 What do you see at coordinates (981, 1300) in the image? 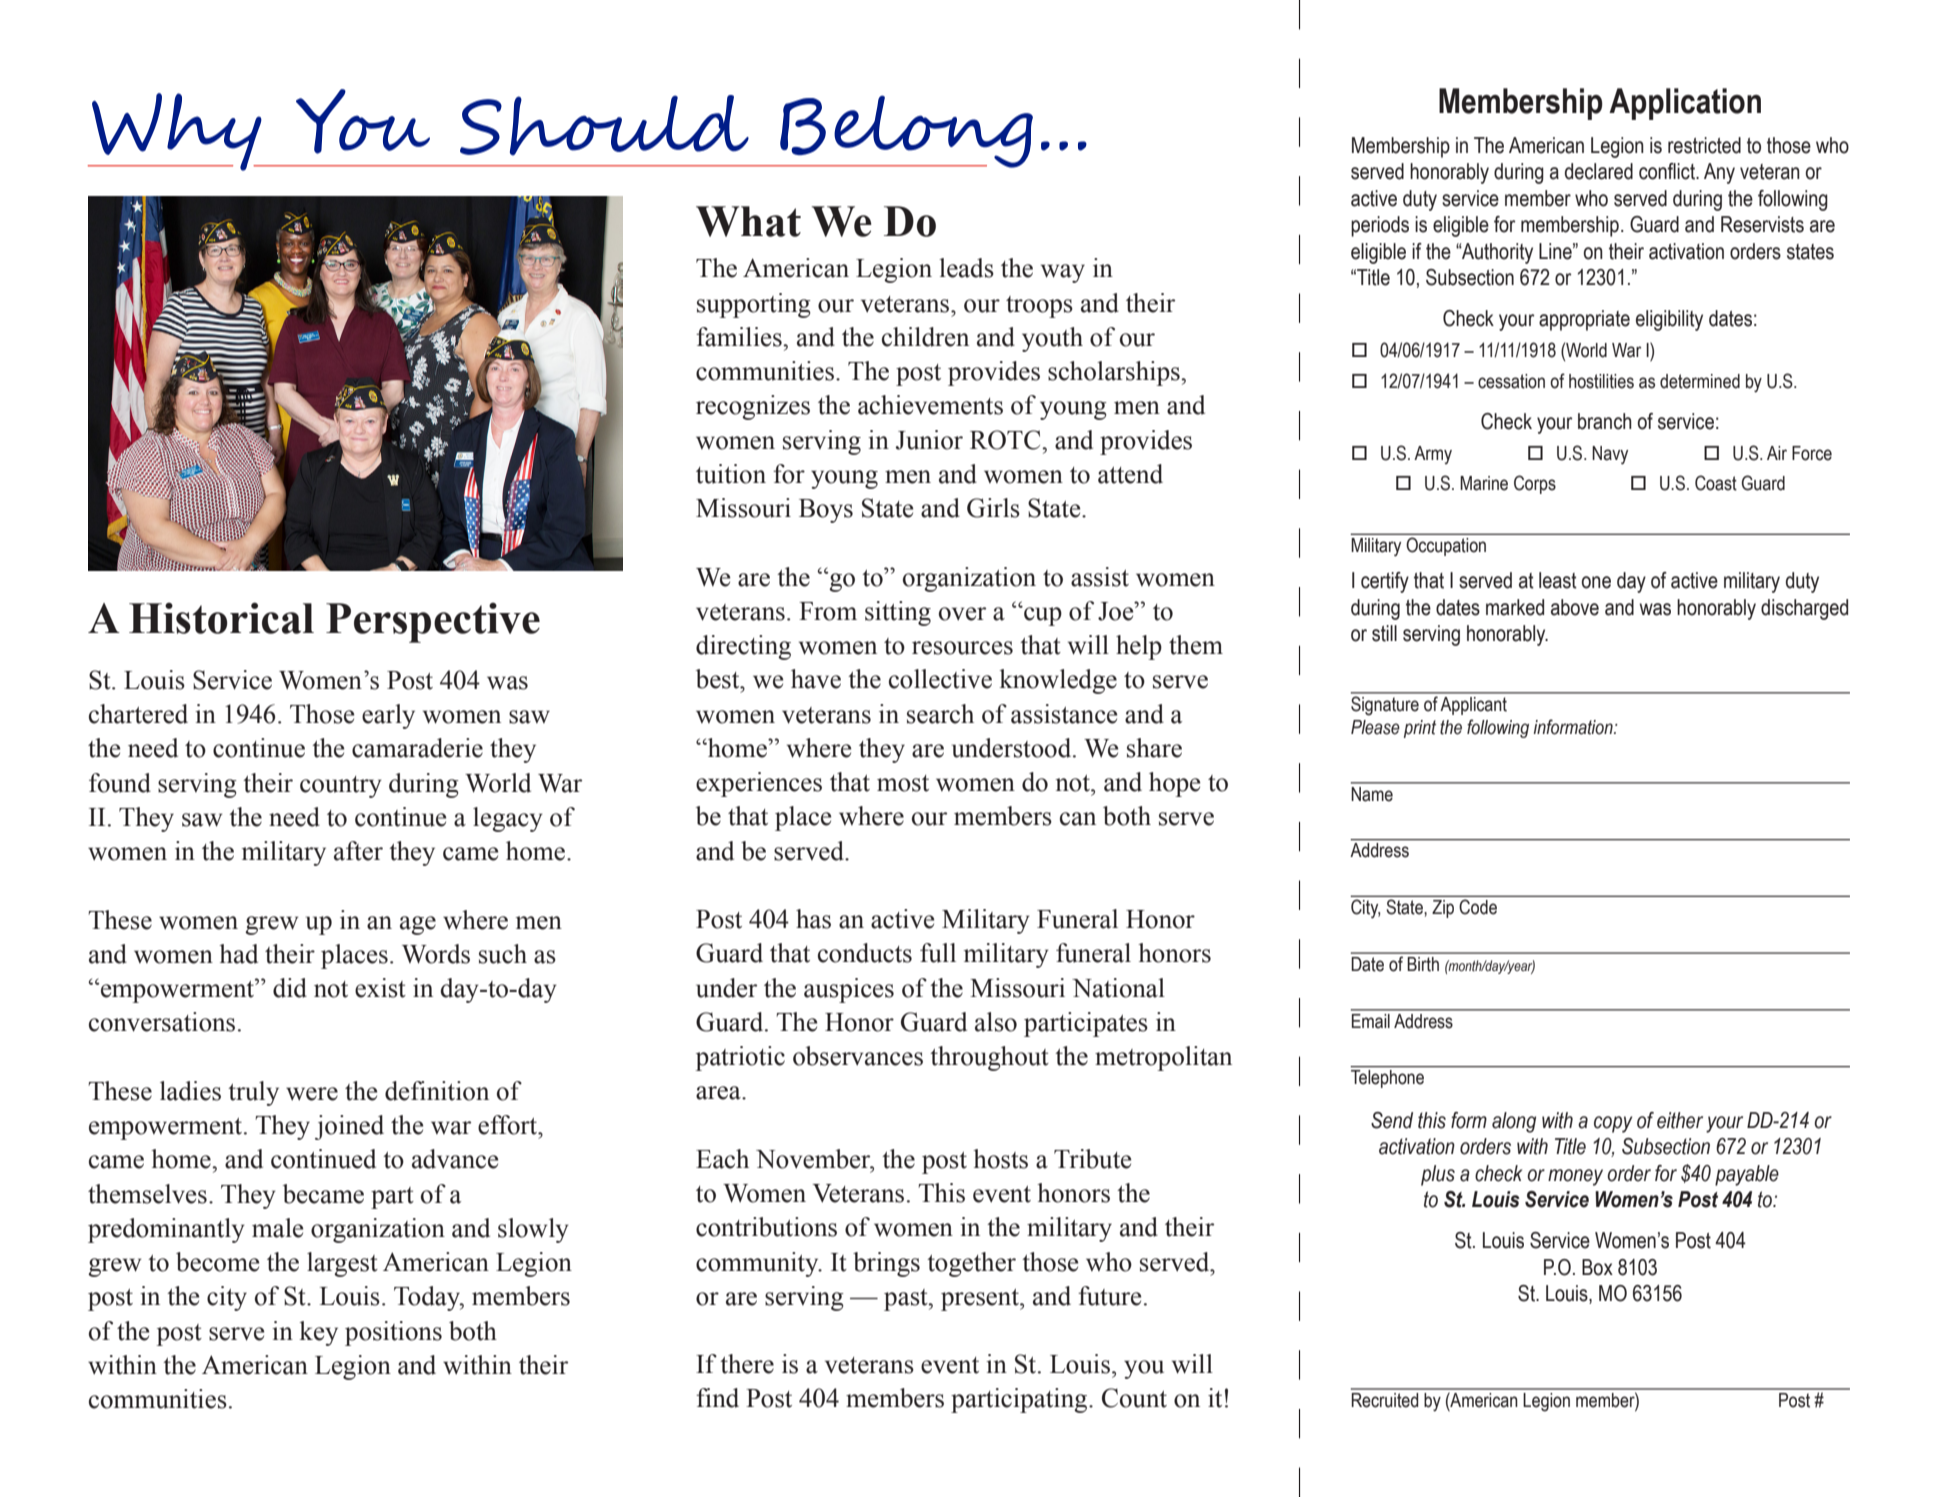
I see `present` at bounding box center [981, 1300].
